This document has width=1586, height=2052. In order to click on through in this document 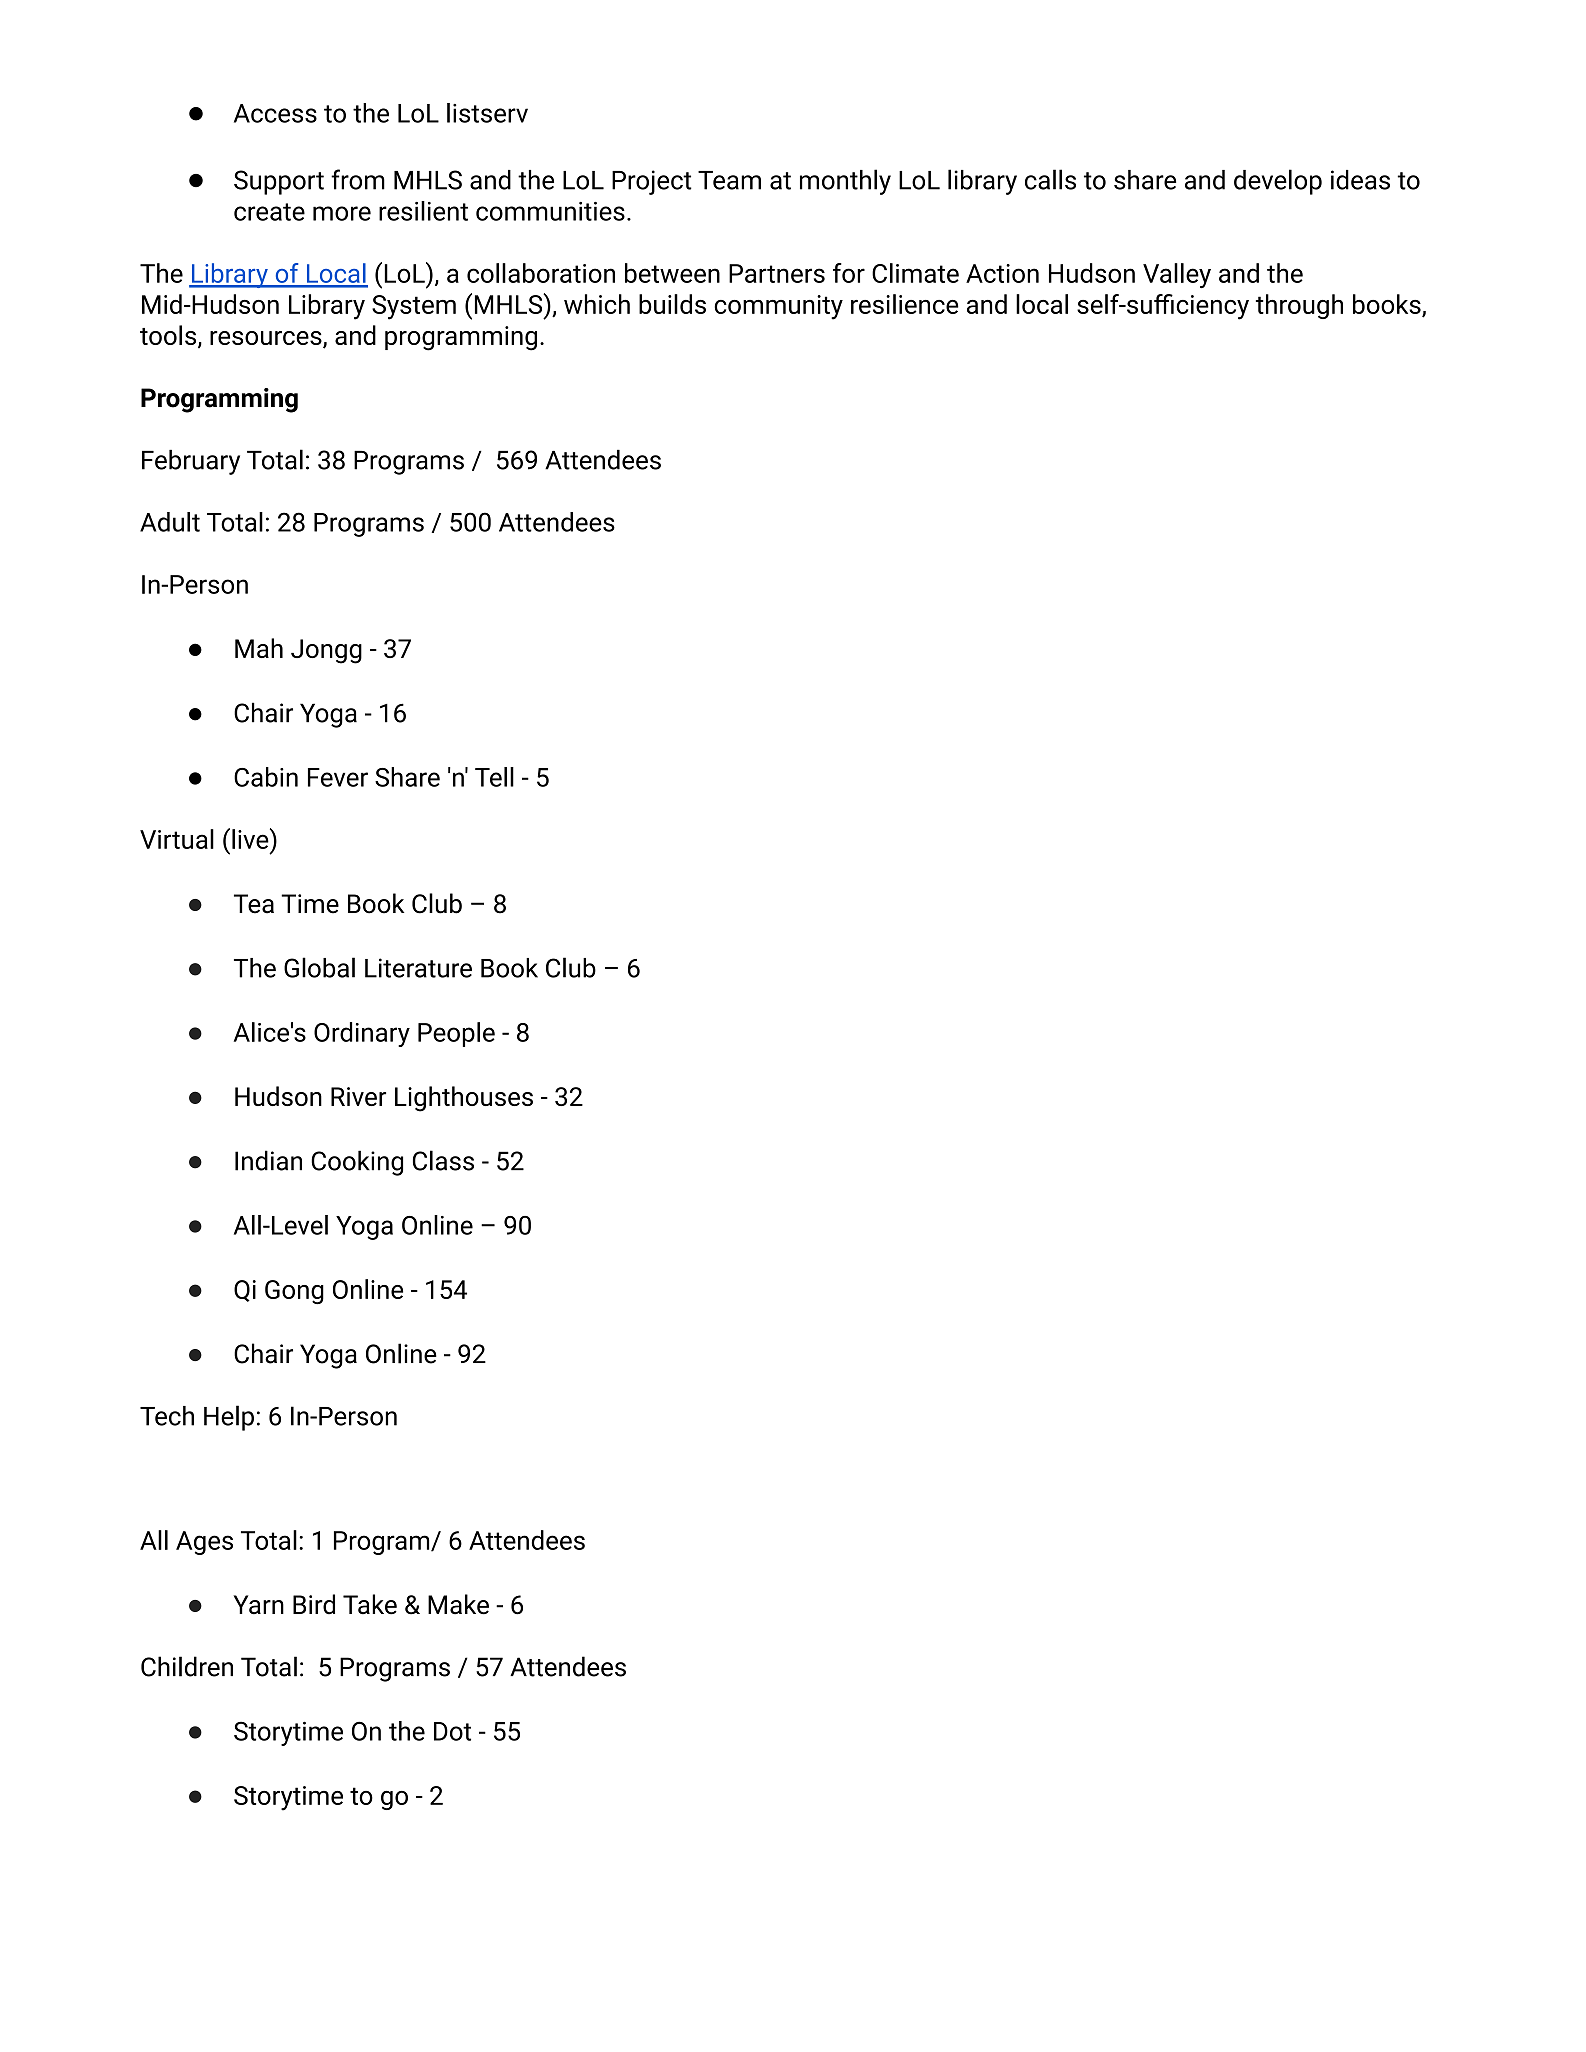, I will do `click(1299, 306)`.
